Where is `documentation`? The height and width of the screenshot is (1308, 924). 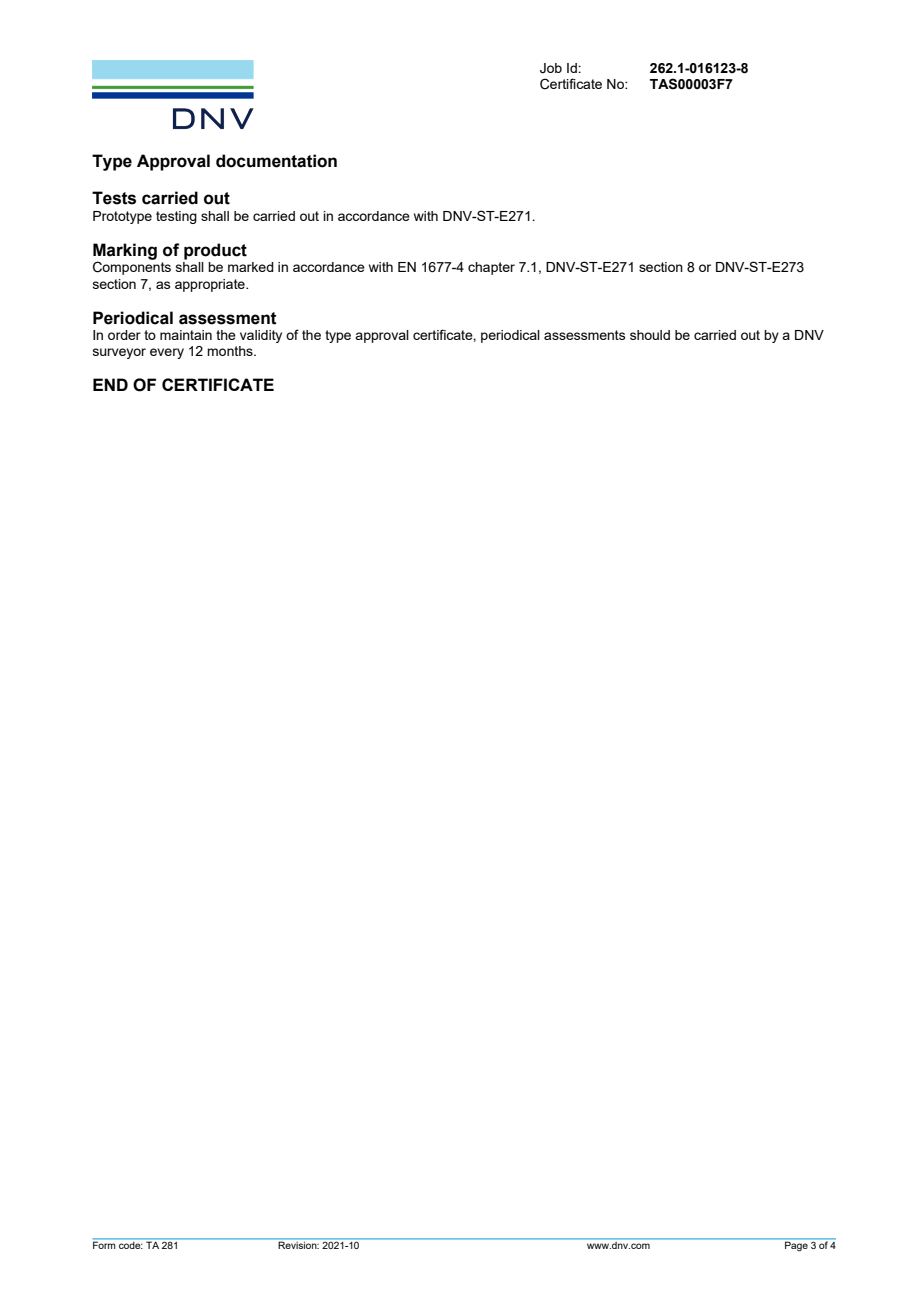 documentation is located at coordinates (276, 161).
